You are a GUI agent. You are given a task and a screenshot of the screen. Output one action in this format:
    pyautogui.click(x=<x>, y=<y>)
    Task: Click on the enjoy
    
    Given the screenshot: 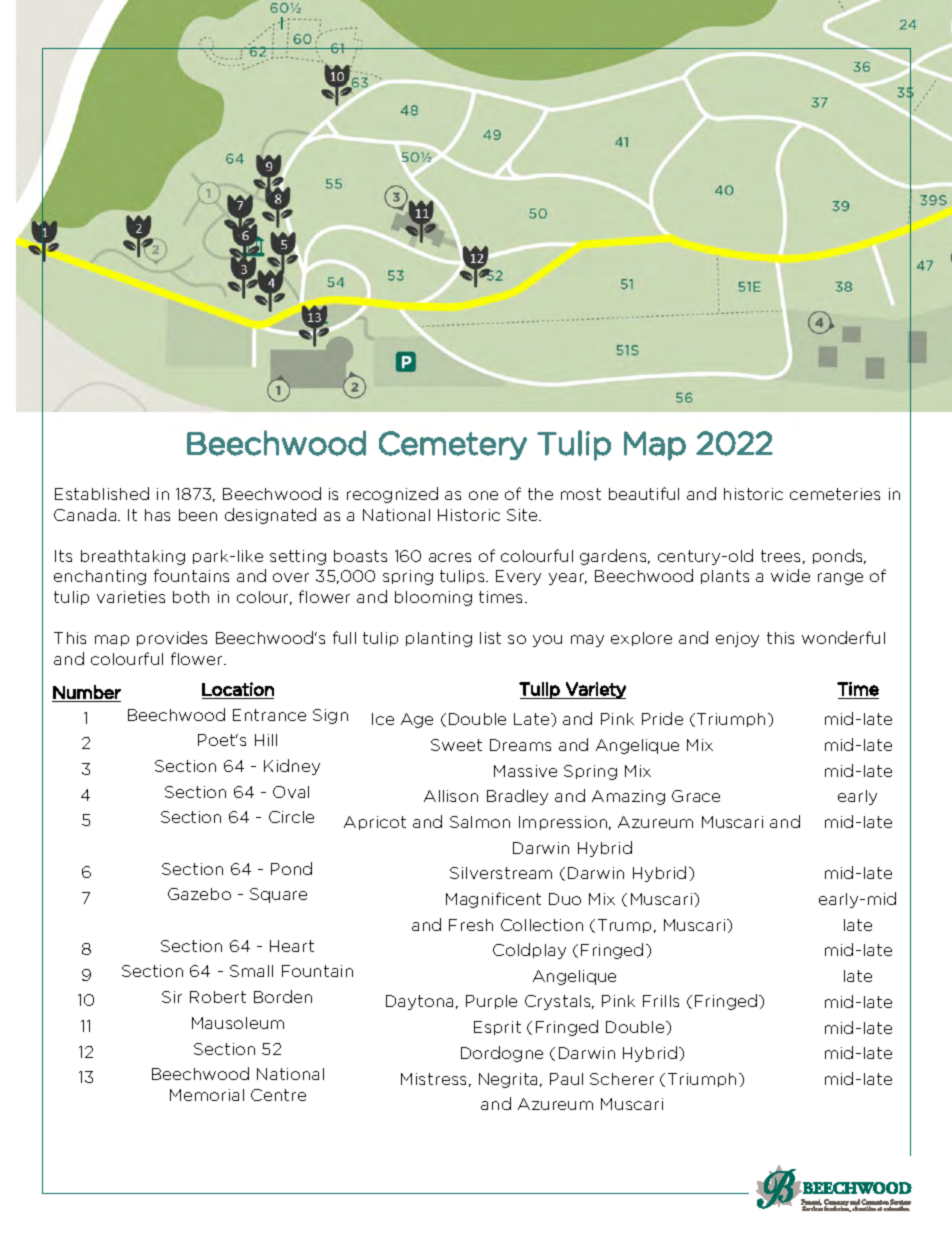 What is the action you would take?
    pyautogui.click(x=737, y=639)
